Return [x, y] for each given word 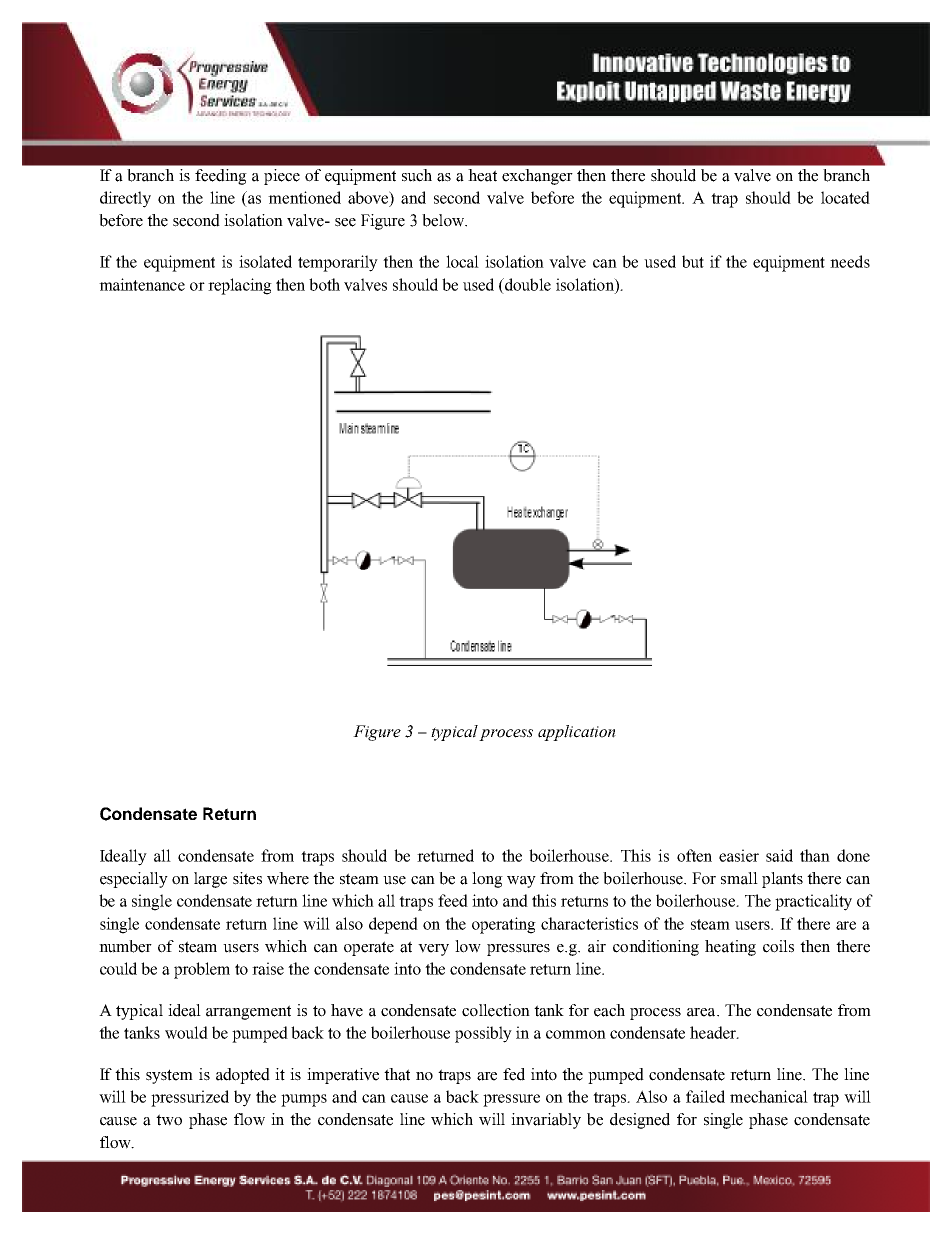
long [487, 880]
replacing [240, 286]
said [779, 855]
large [210, 880]
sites [247, 878]
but [693, 261]
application [577, 733]
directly [125, 199]
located [845, 197]
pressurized [190, 1098]
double [526, 285]
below [444, 220]
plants [782, 880]
